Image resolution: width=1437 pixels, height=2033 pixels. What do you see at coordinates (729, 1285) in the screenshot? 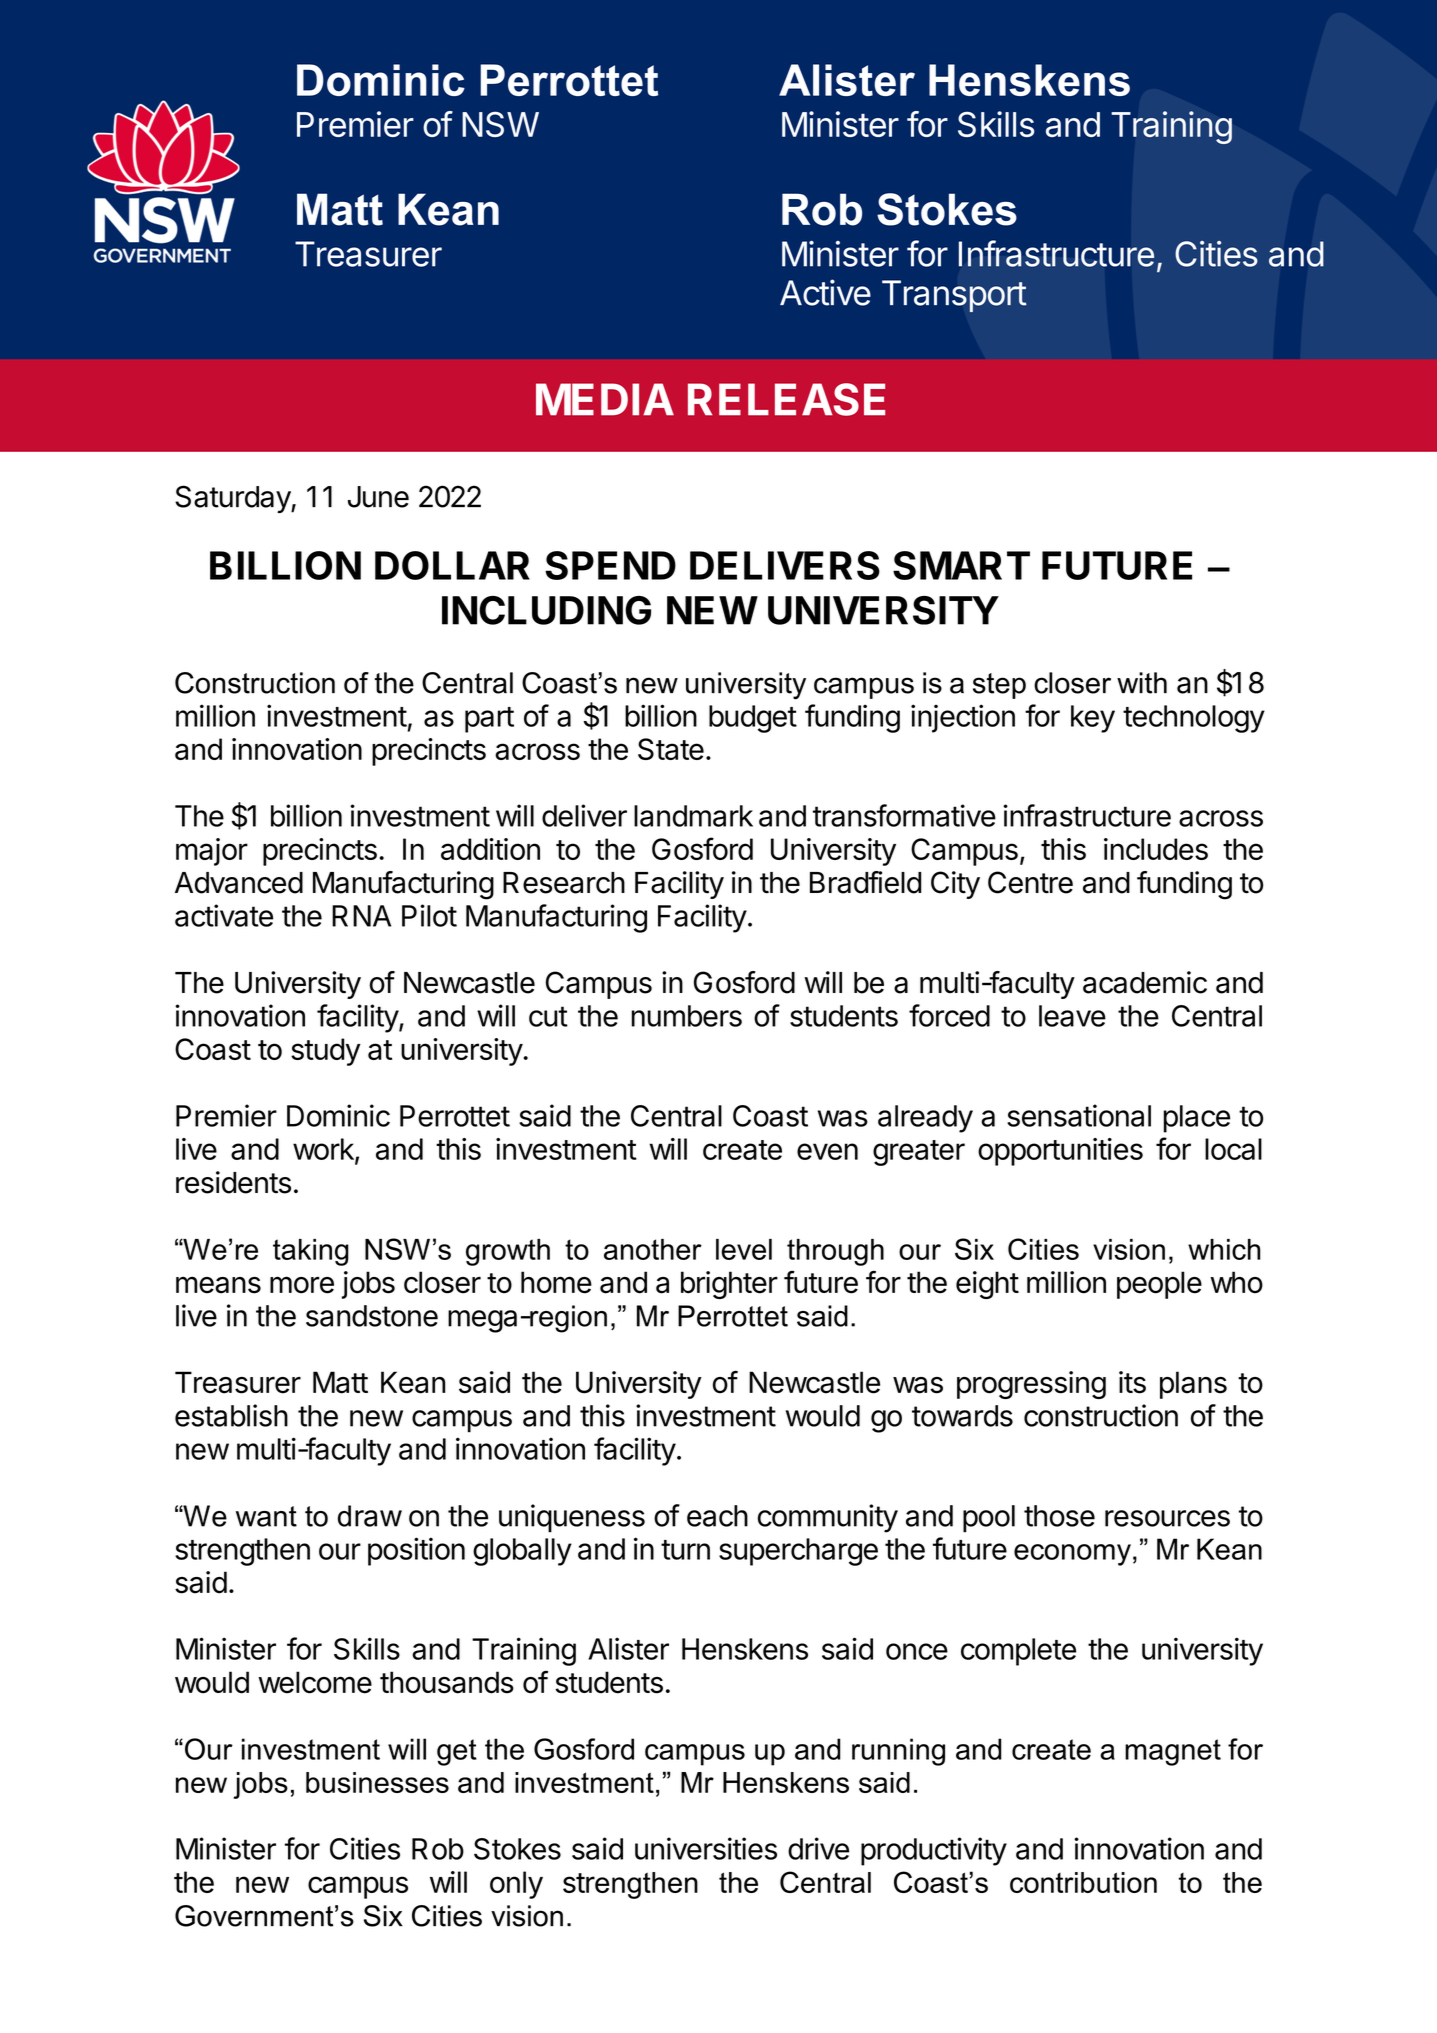
I see `brighter` at bounding box center [729, 1285].
